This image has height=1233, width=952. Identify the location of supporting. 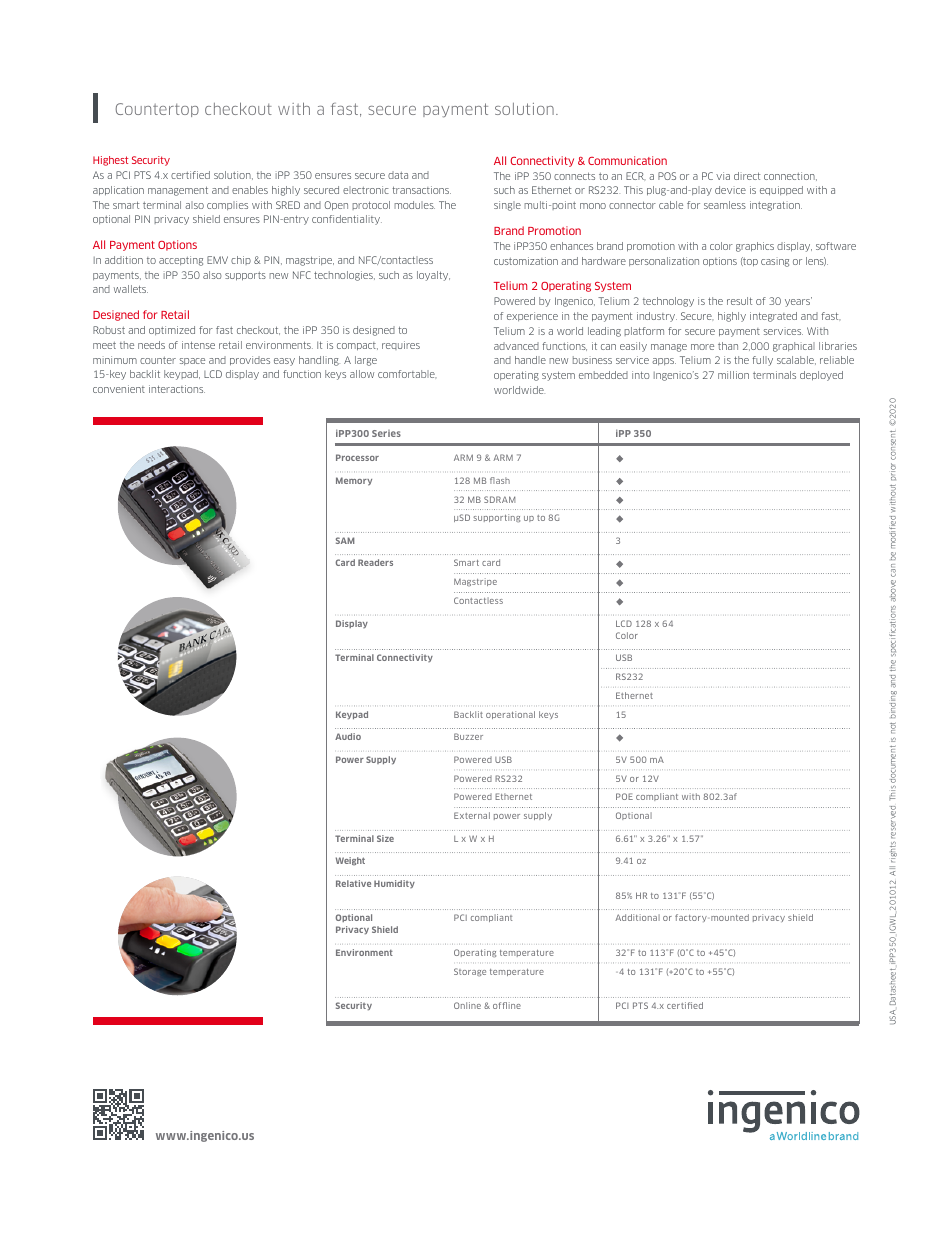
(496, 518).
